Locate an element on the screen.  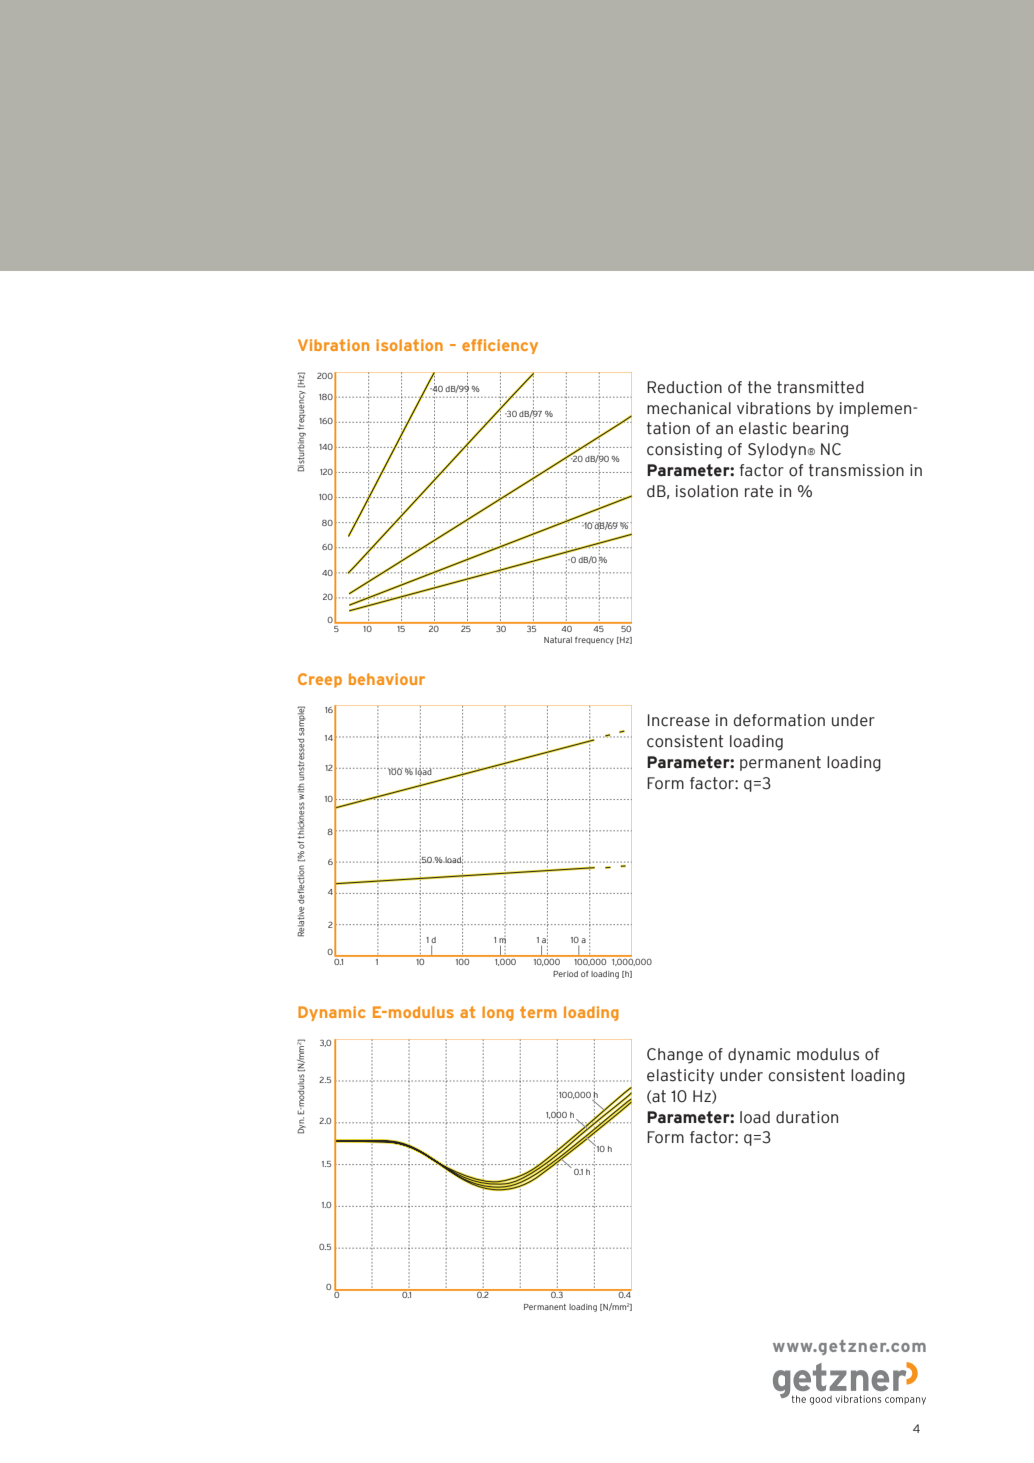
mechanical is located at coordinates (689, 408).
